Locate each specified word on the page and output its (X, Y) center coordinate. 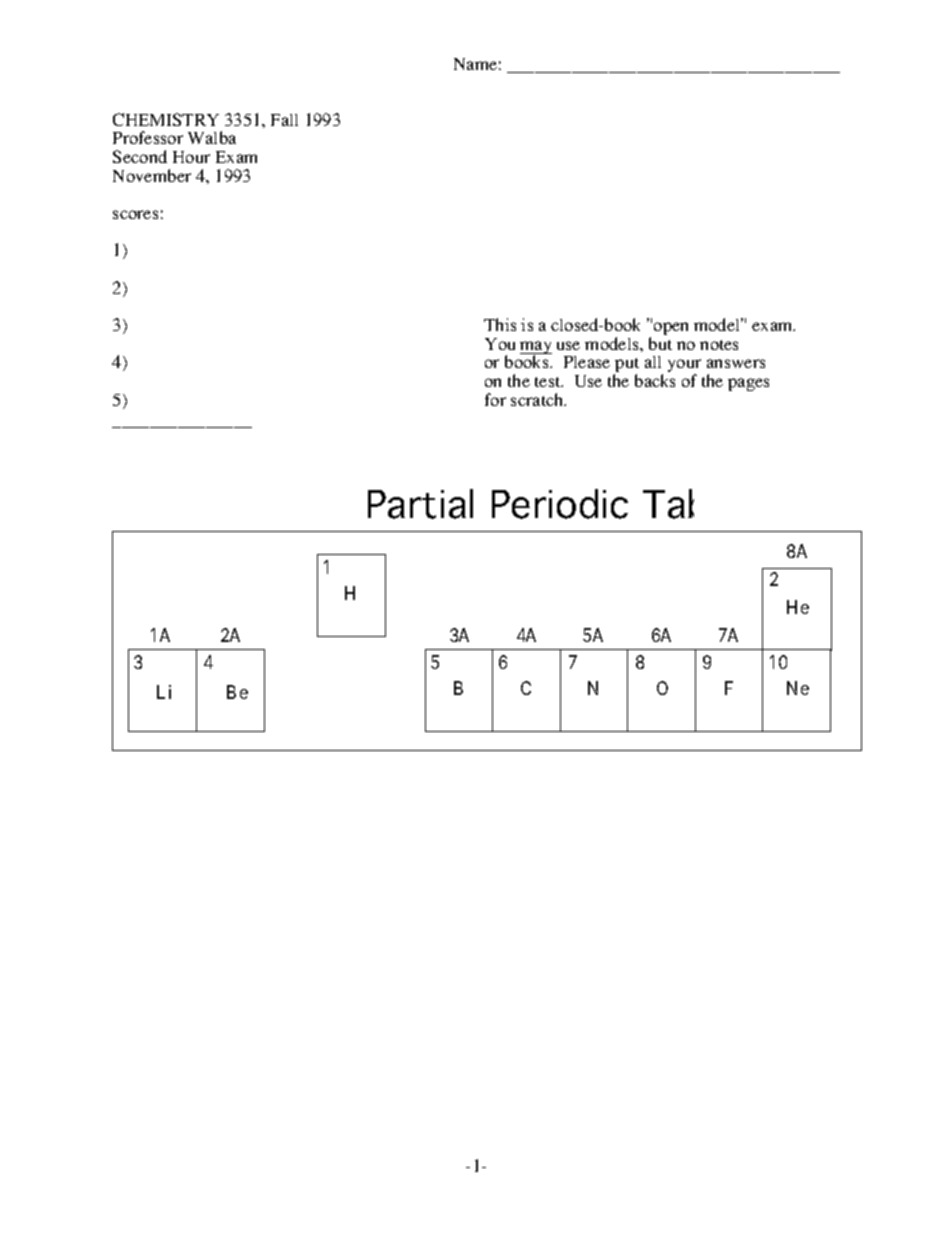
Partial (420, 504)
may (536, 349)
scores (135, 214)
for (495, 399)
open (671, 328)
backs (655, 380)
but (660, 343)
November (152, 175)
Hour (191, 157)
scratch (538, 399)
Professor (148, 137)
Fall (284, 120)
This (500, 324)
